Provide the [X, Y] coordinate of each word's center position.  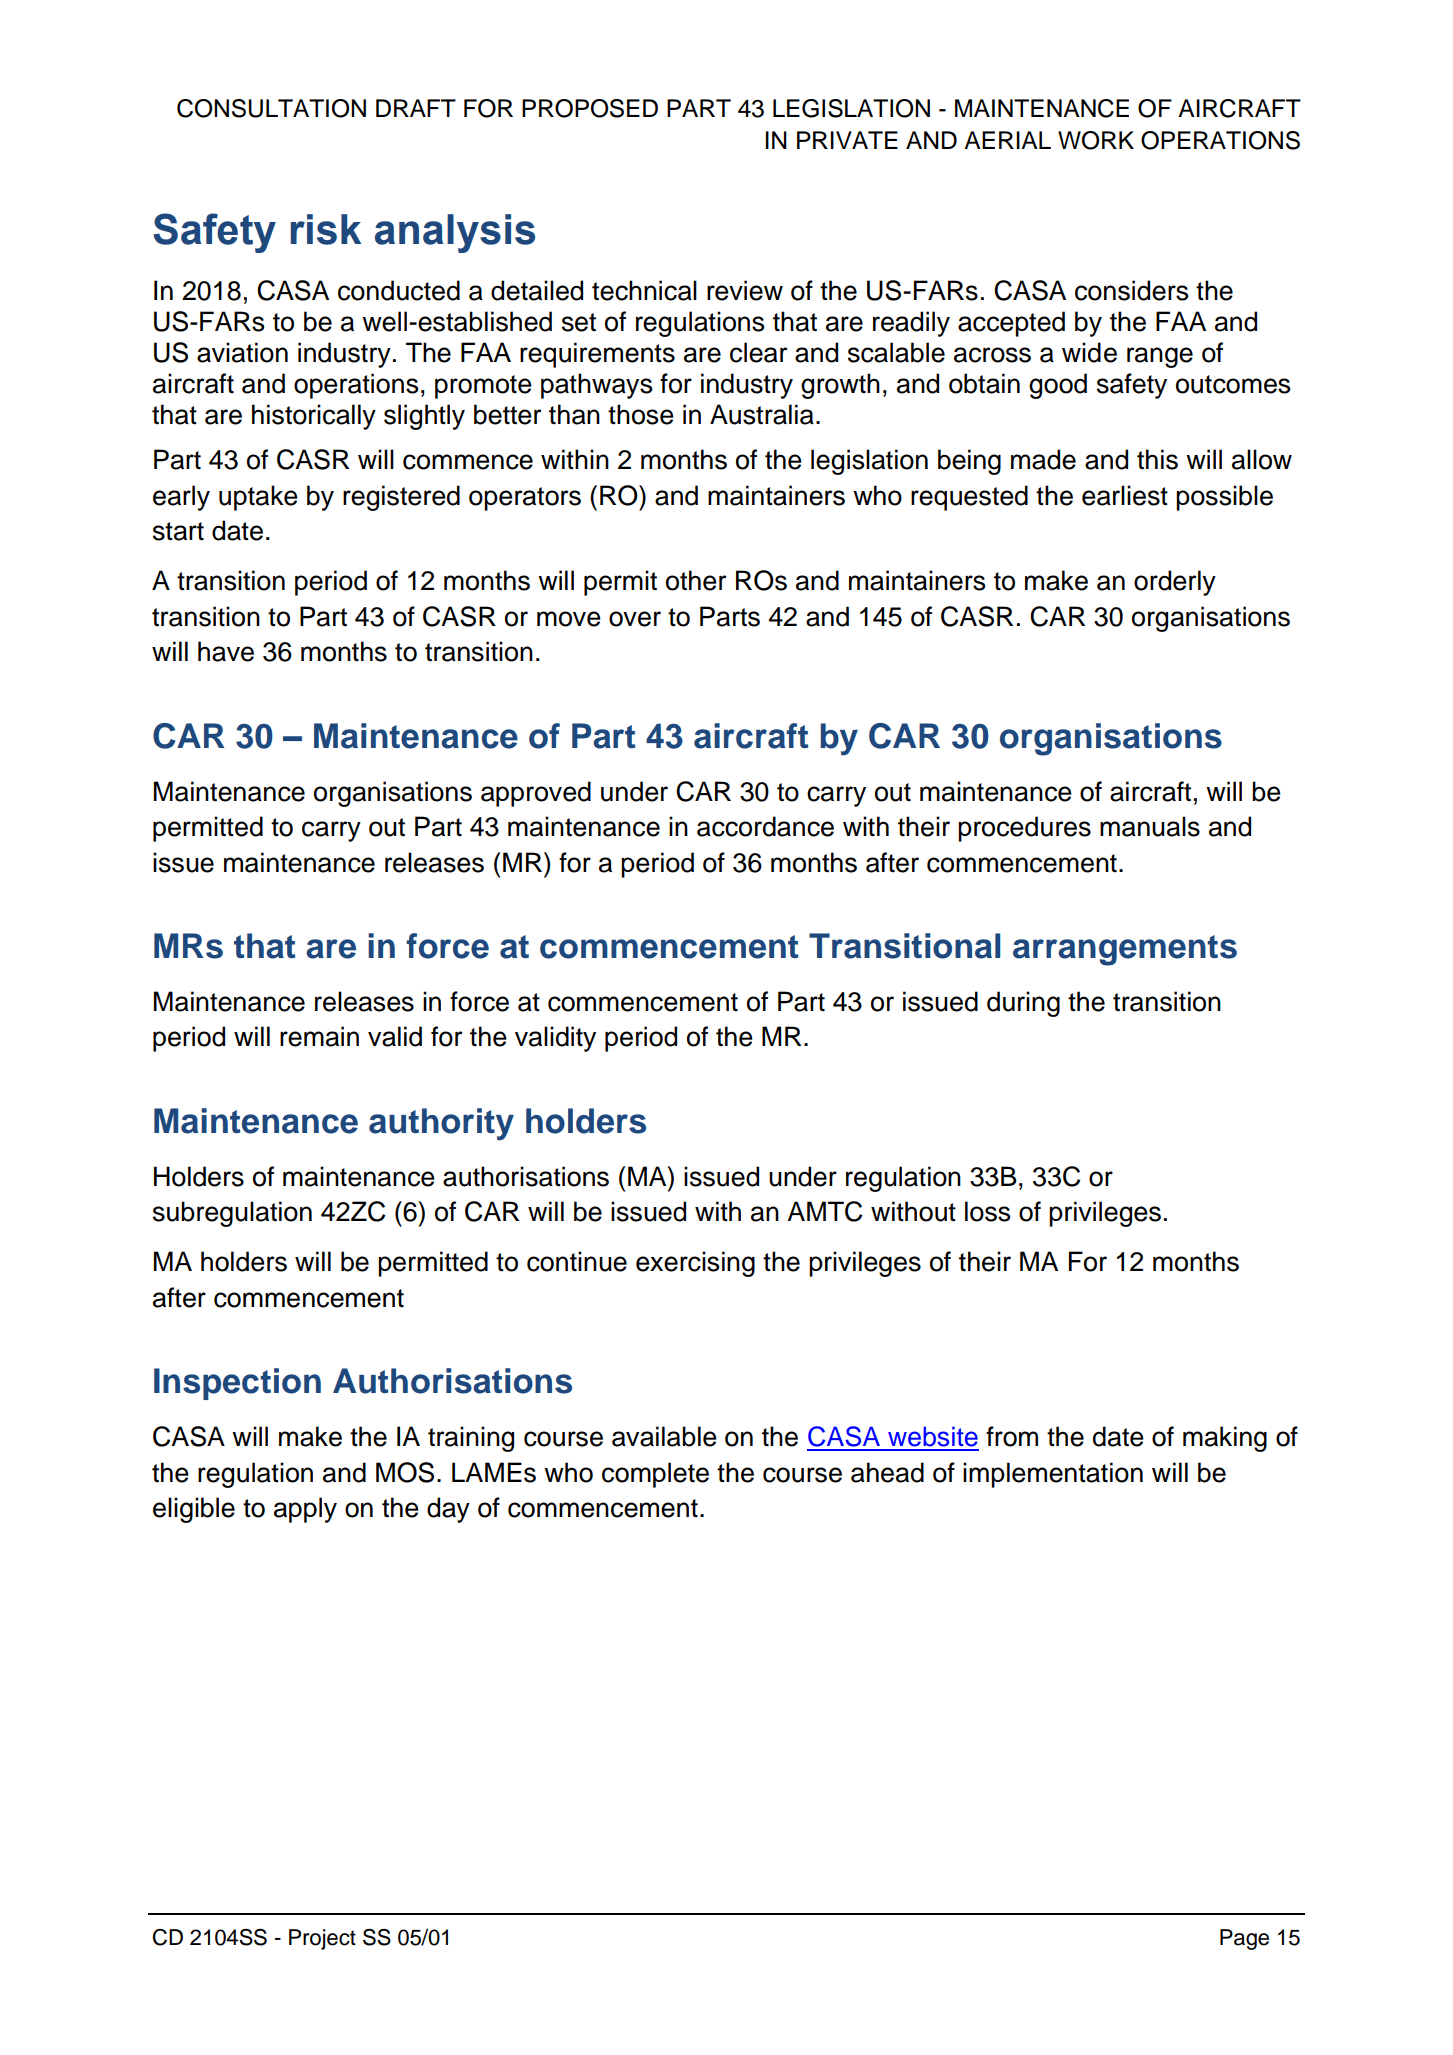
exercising [695, 1264]
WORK [1096, 140]
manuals [1150, 826]
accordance [765, 826]
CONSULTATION [271, 108]
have [226, 651]
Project [322, 1939]
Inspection [237, 1384]
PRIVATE [847, 140]
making [1225, 1439]
